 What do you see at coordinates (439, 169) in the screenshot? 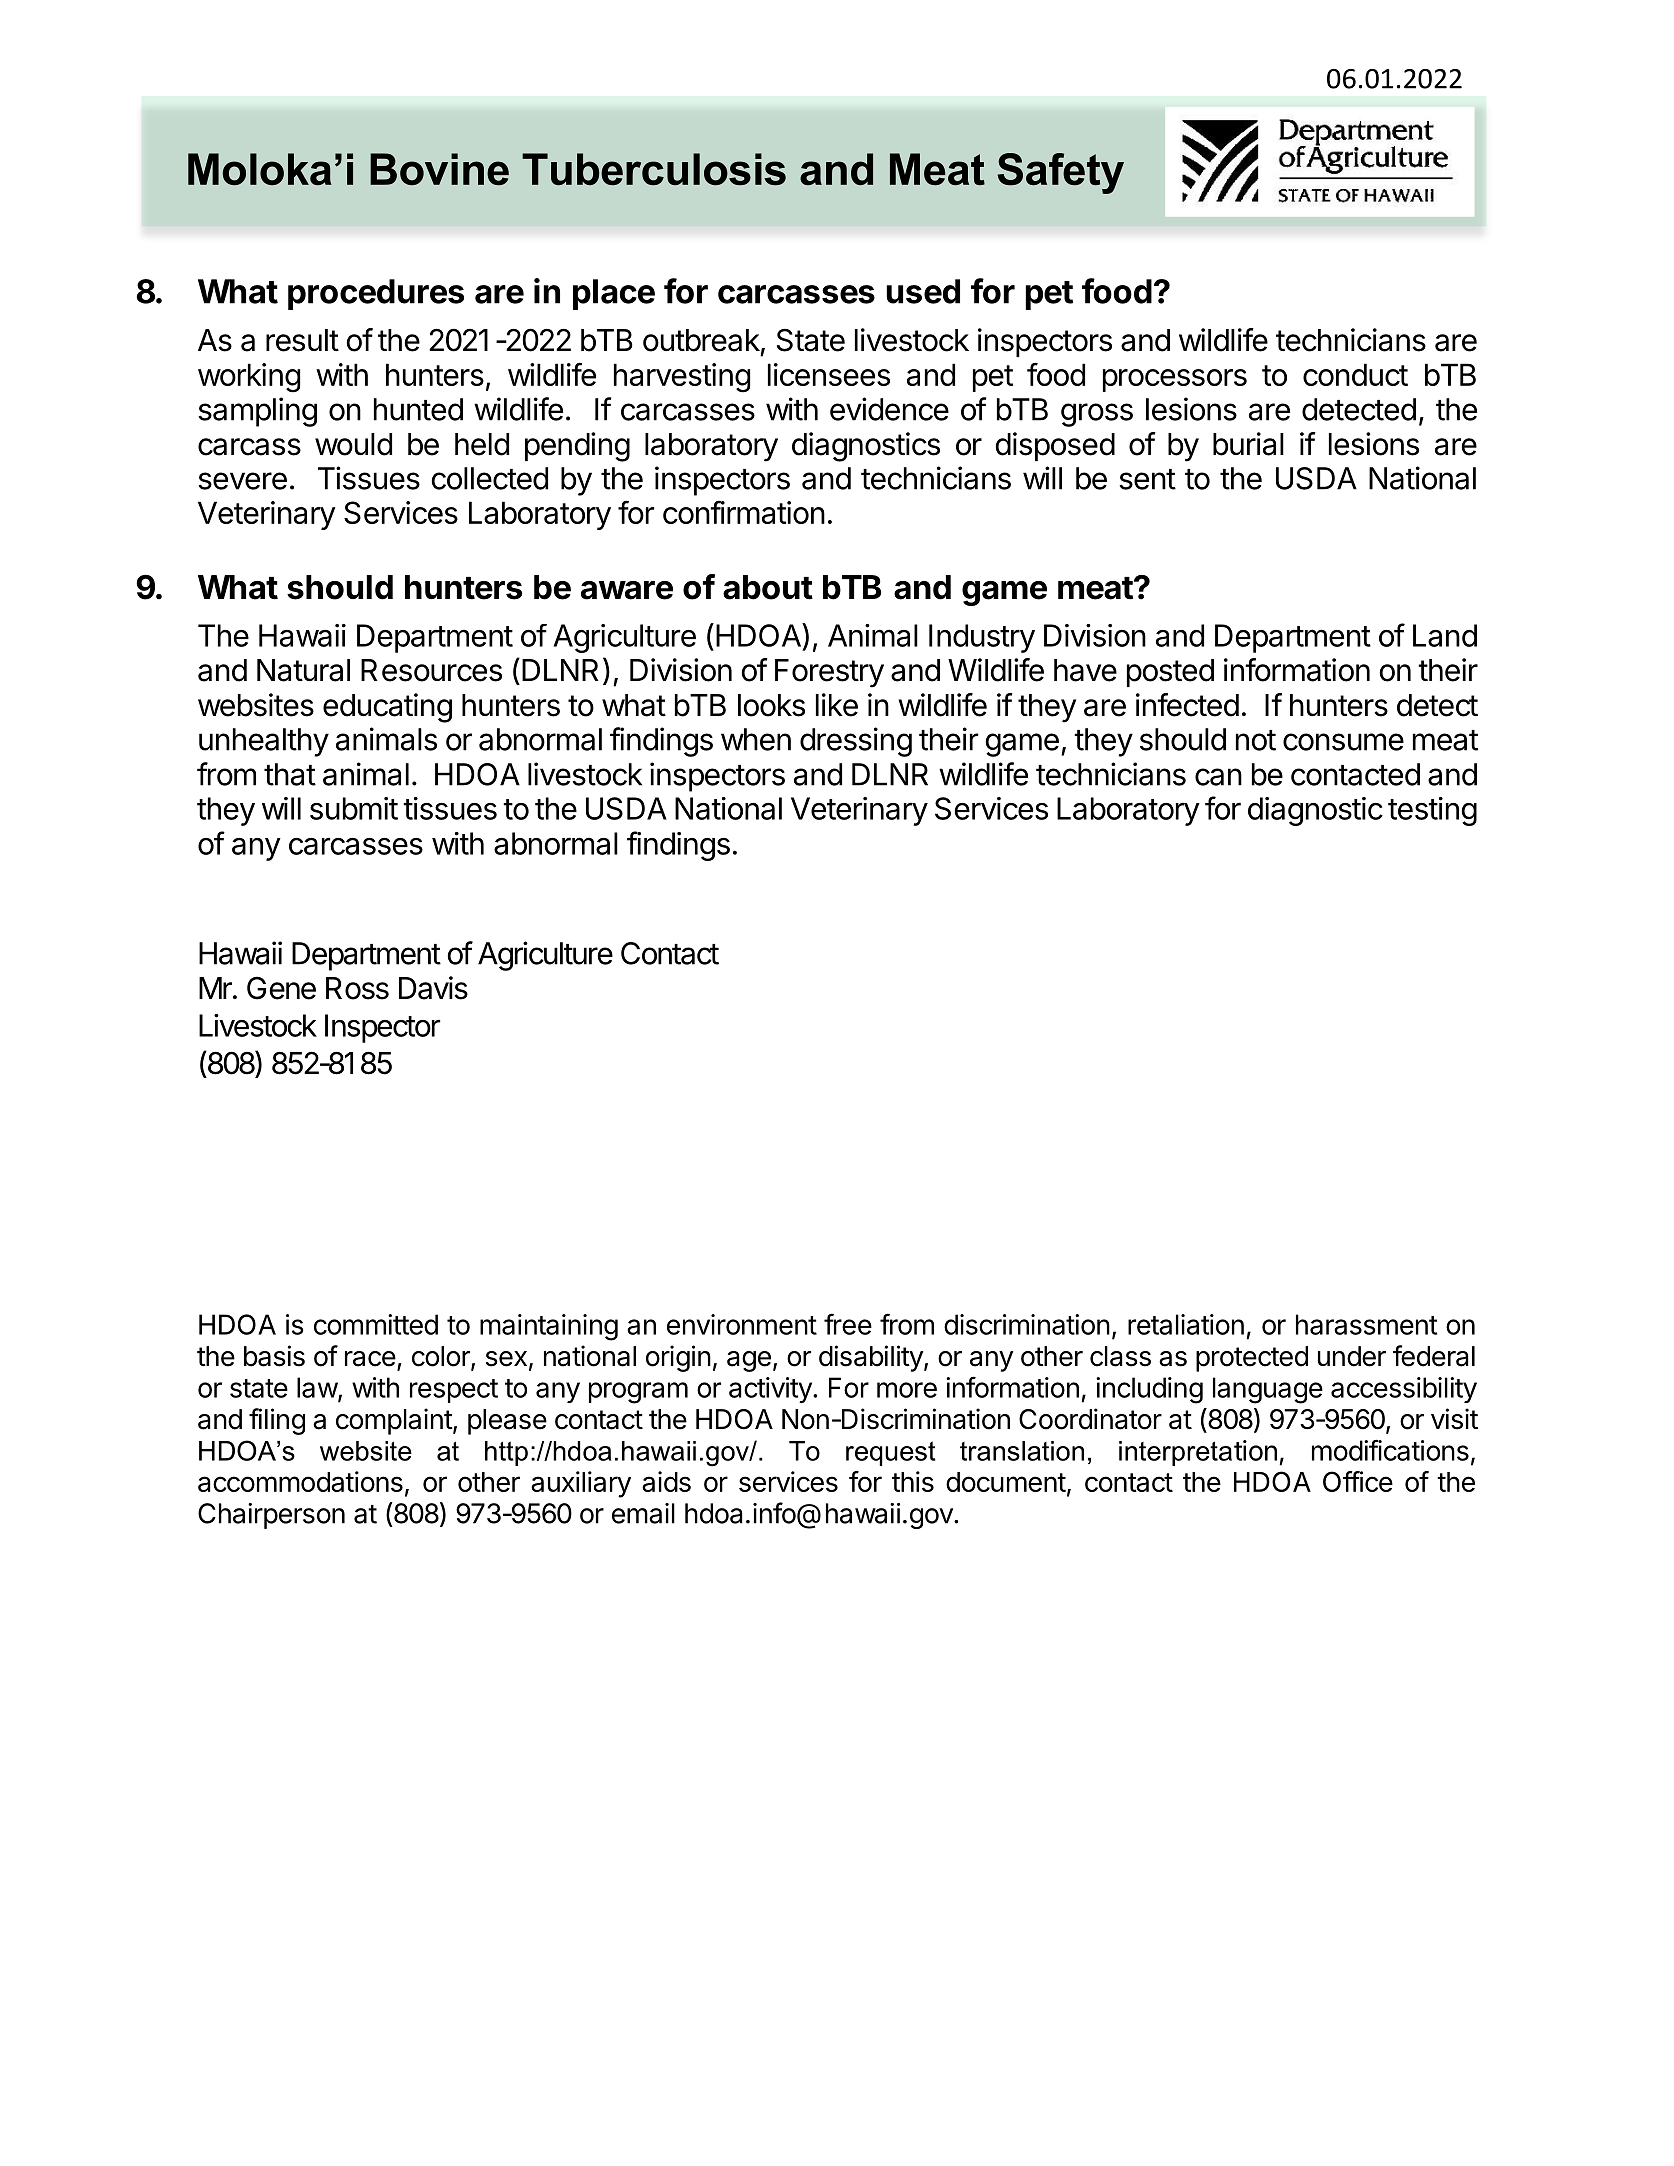
I see `Bovine` at bounding box center [439, 169].
